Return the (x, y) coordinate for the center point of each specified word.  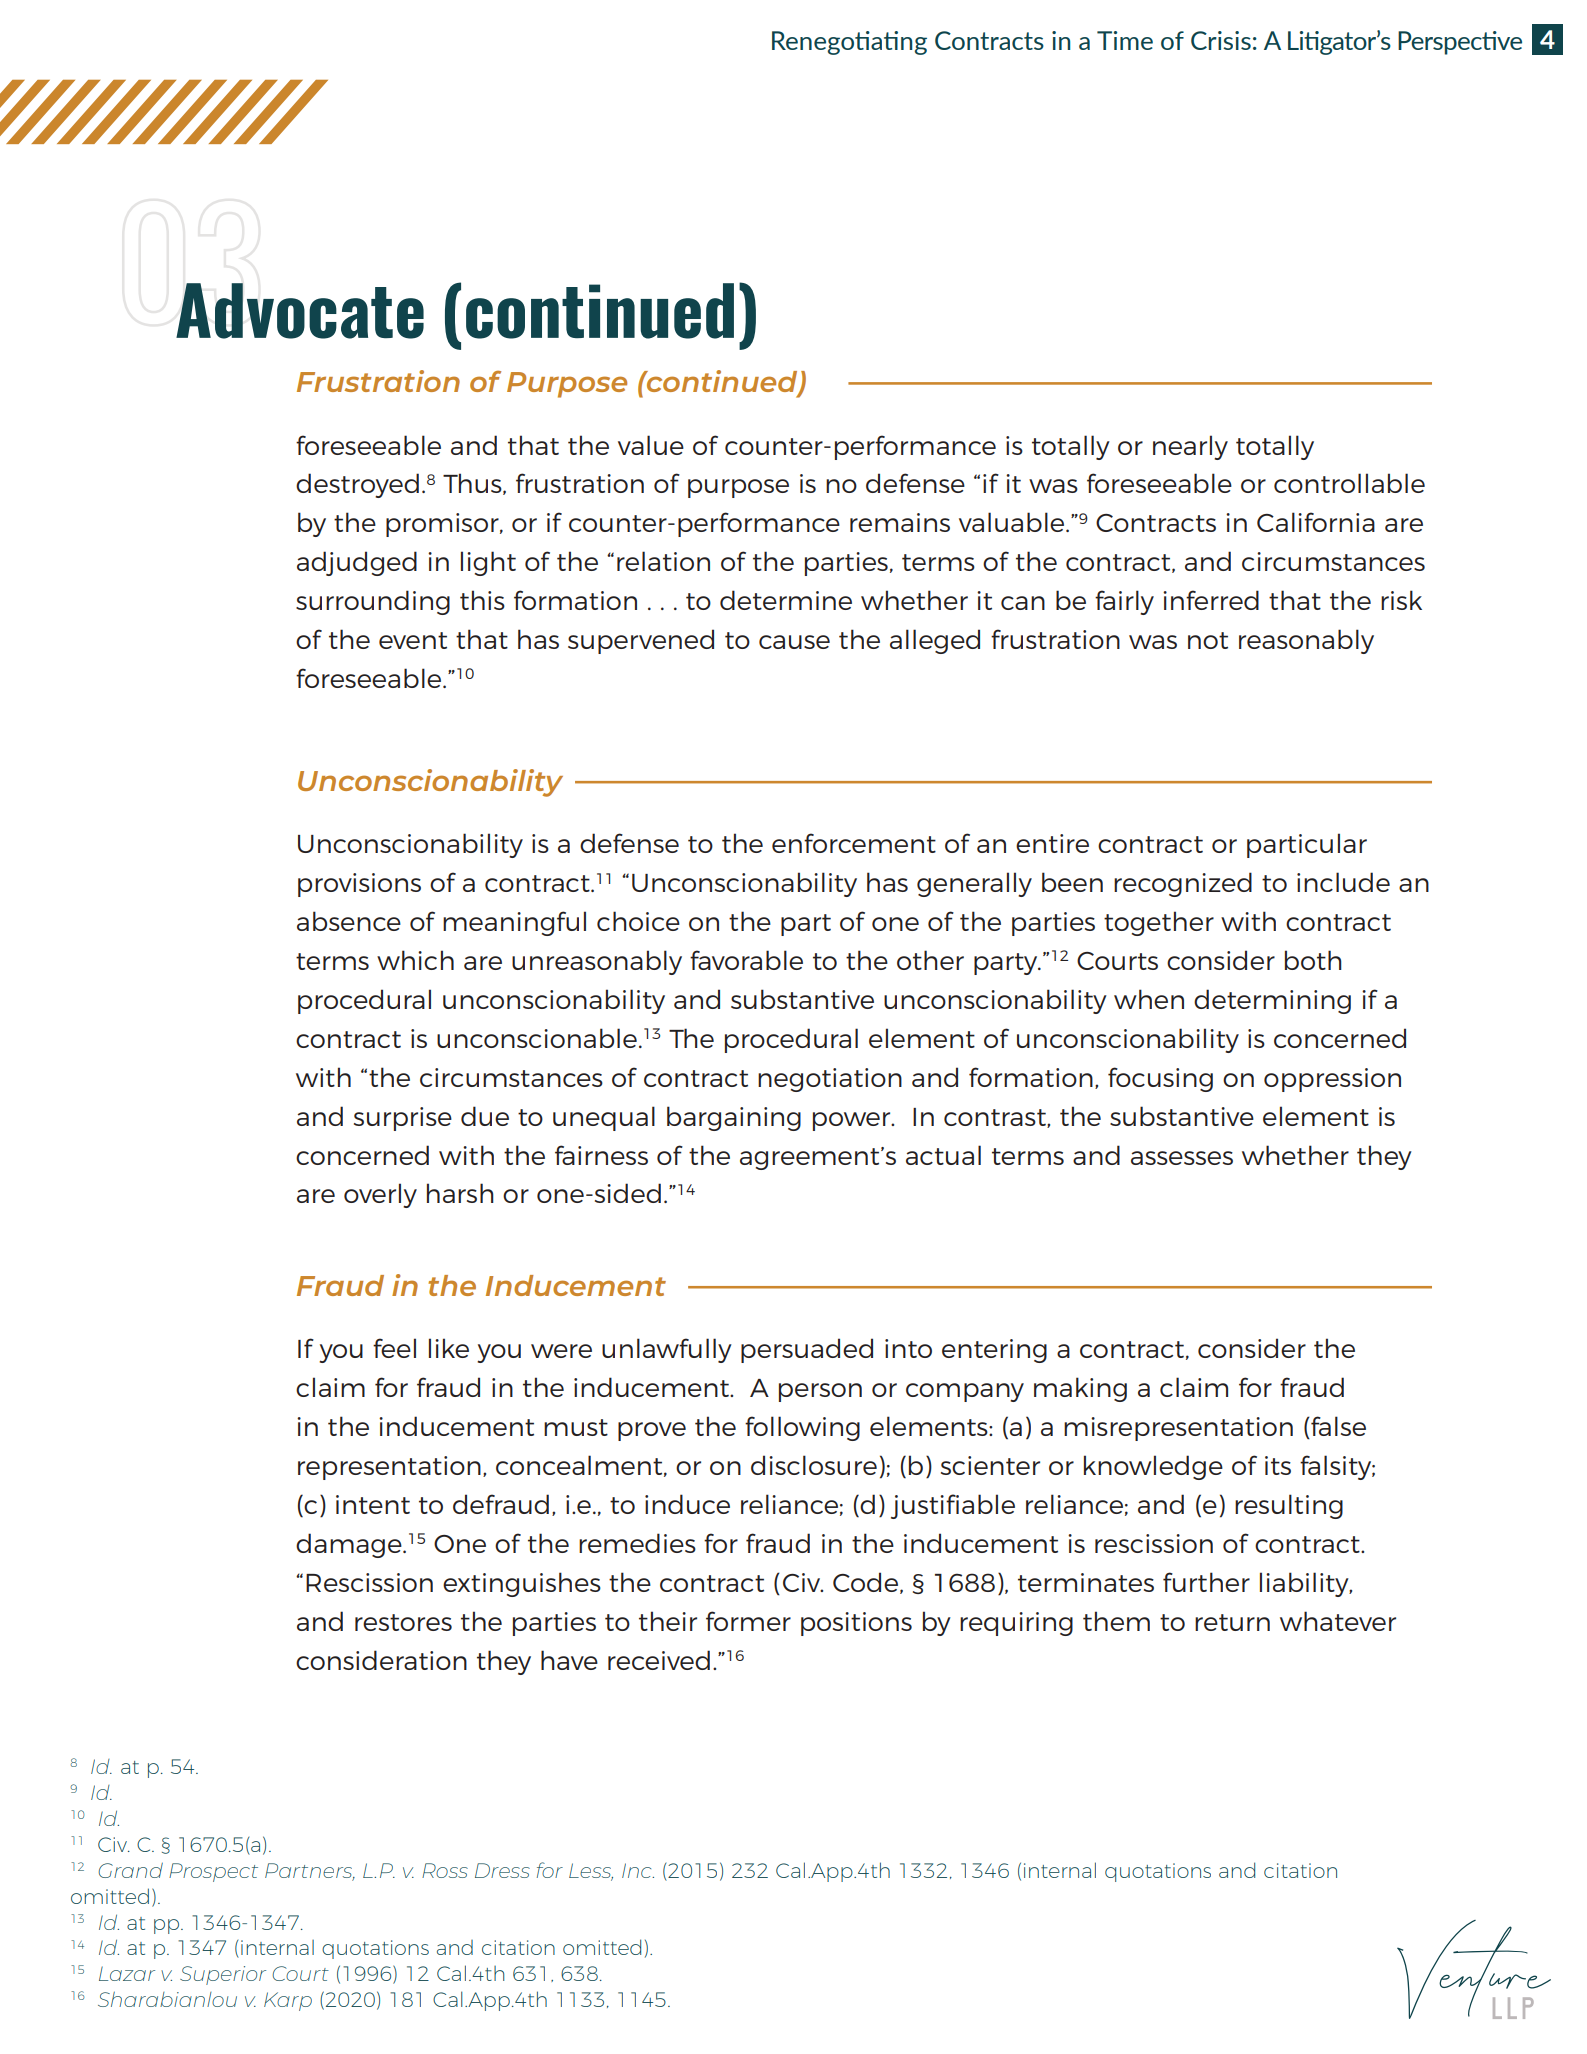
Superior (223, 1975)
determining (1272, 1001)
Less (591, 1871)
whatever (1338, 1621)
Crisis (1221, 40)
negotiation (830, 1080)
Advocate (300, 311)
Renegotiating (849, 43)
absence (349, 921)
